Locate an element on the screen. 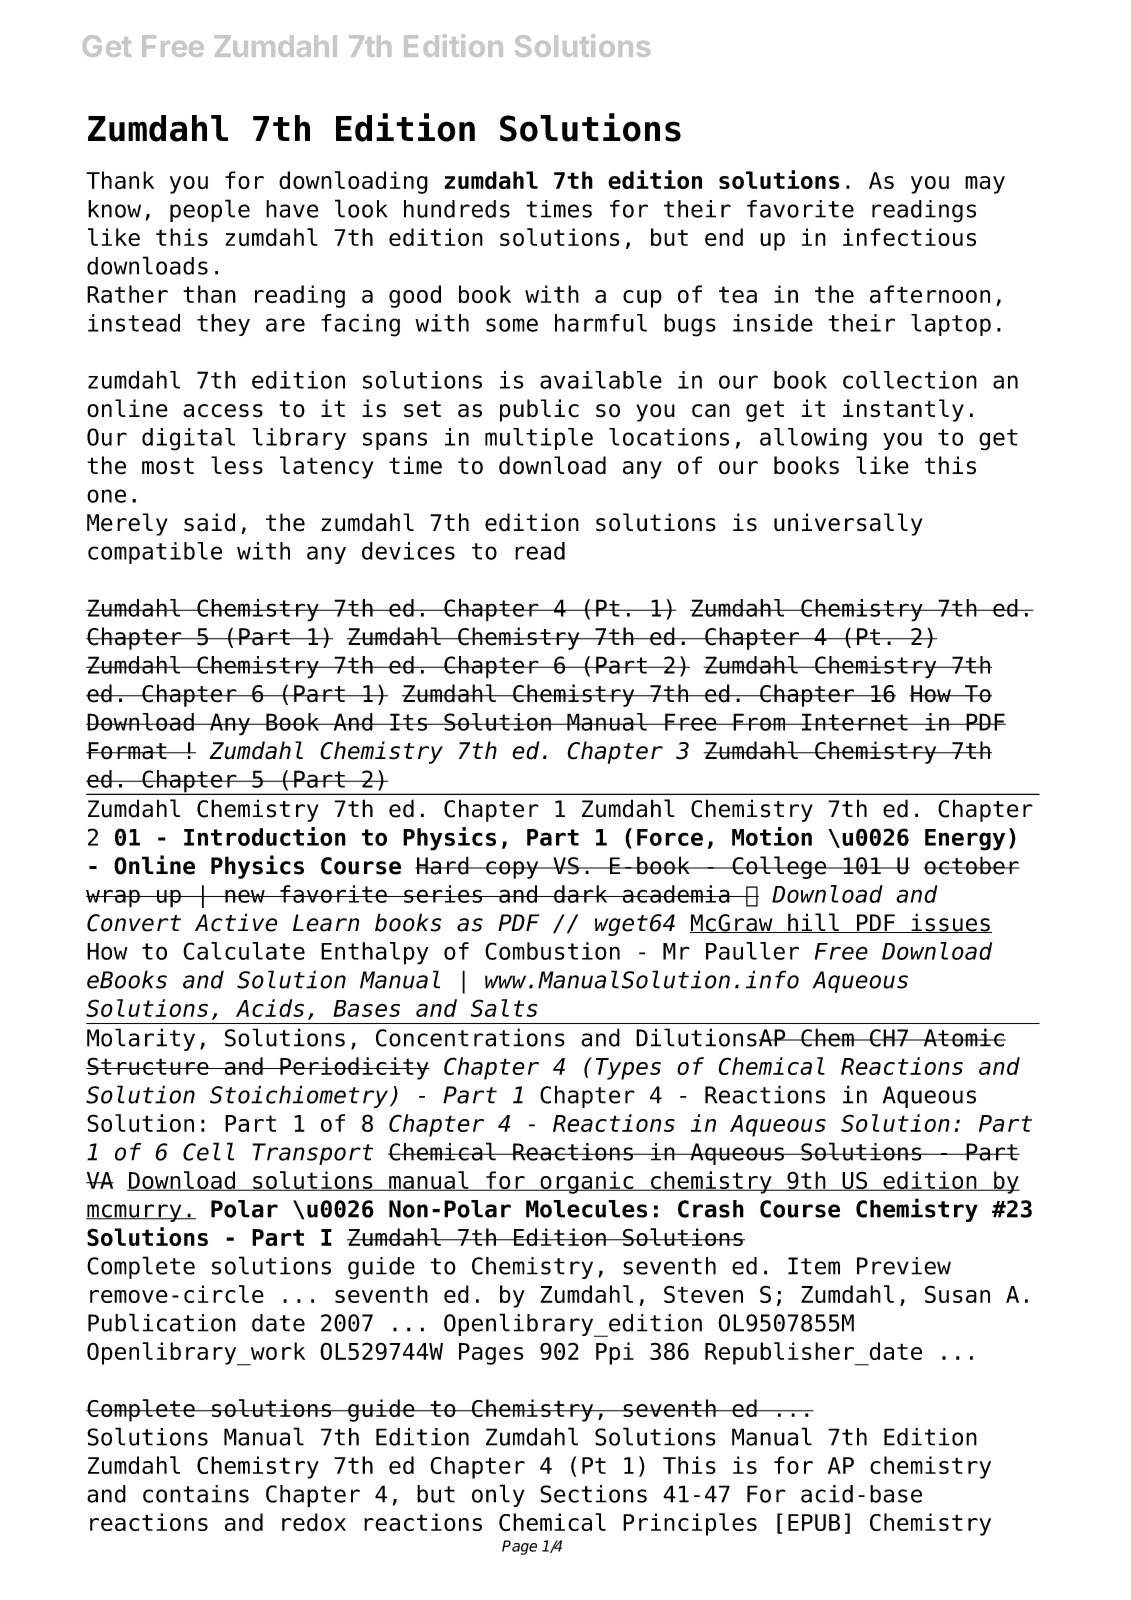  copy is located at coordinates (512, 870).
